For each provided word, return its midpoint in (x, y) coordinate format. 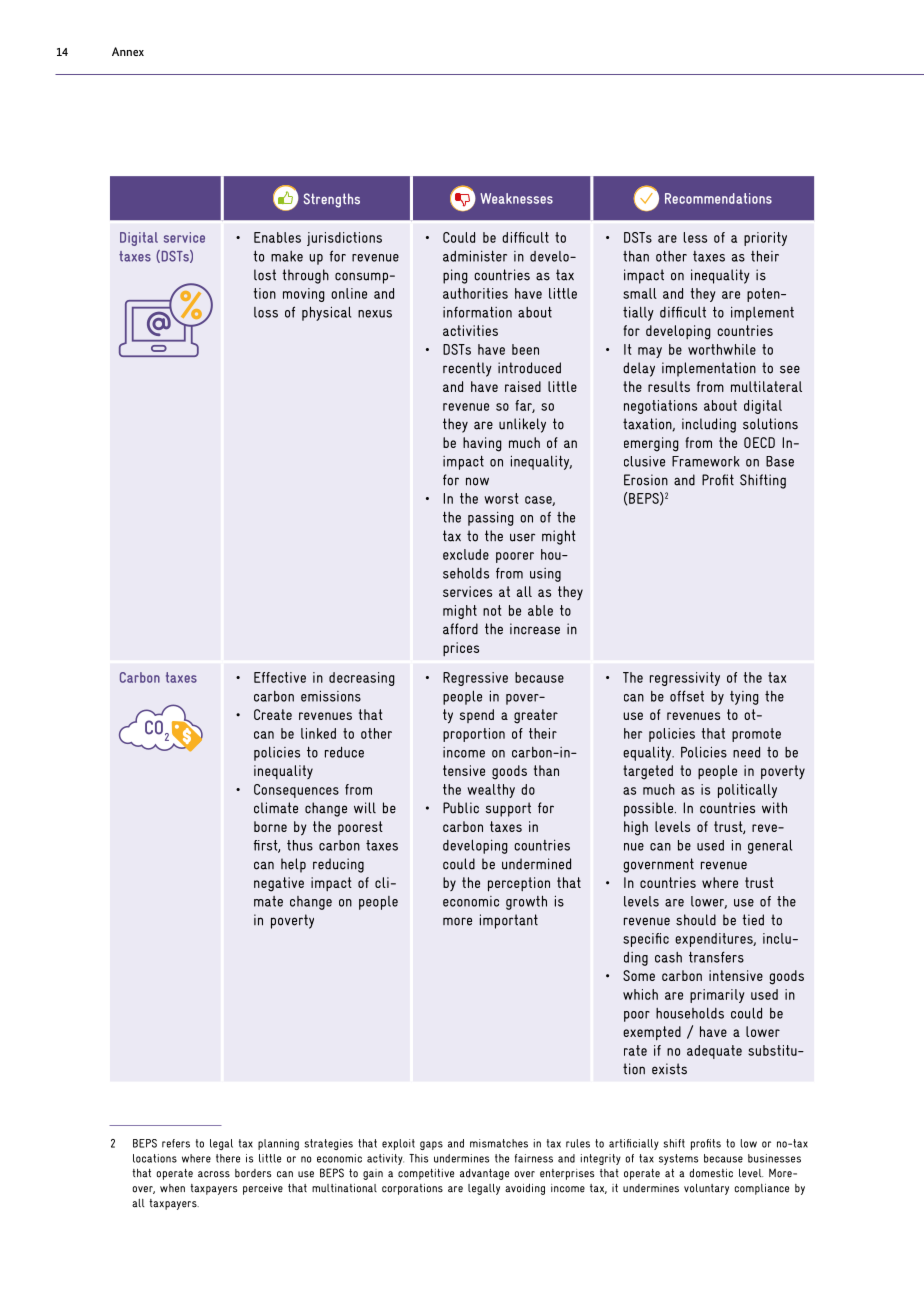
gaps (431, 1145)
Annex (128, 51)
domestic (711, 1173)
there (228, 1158)
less (695, 237)
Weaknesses (516, 198)
